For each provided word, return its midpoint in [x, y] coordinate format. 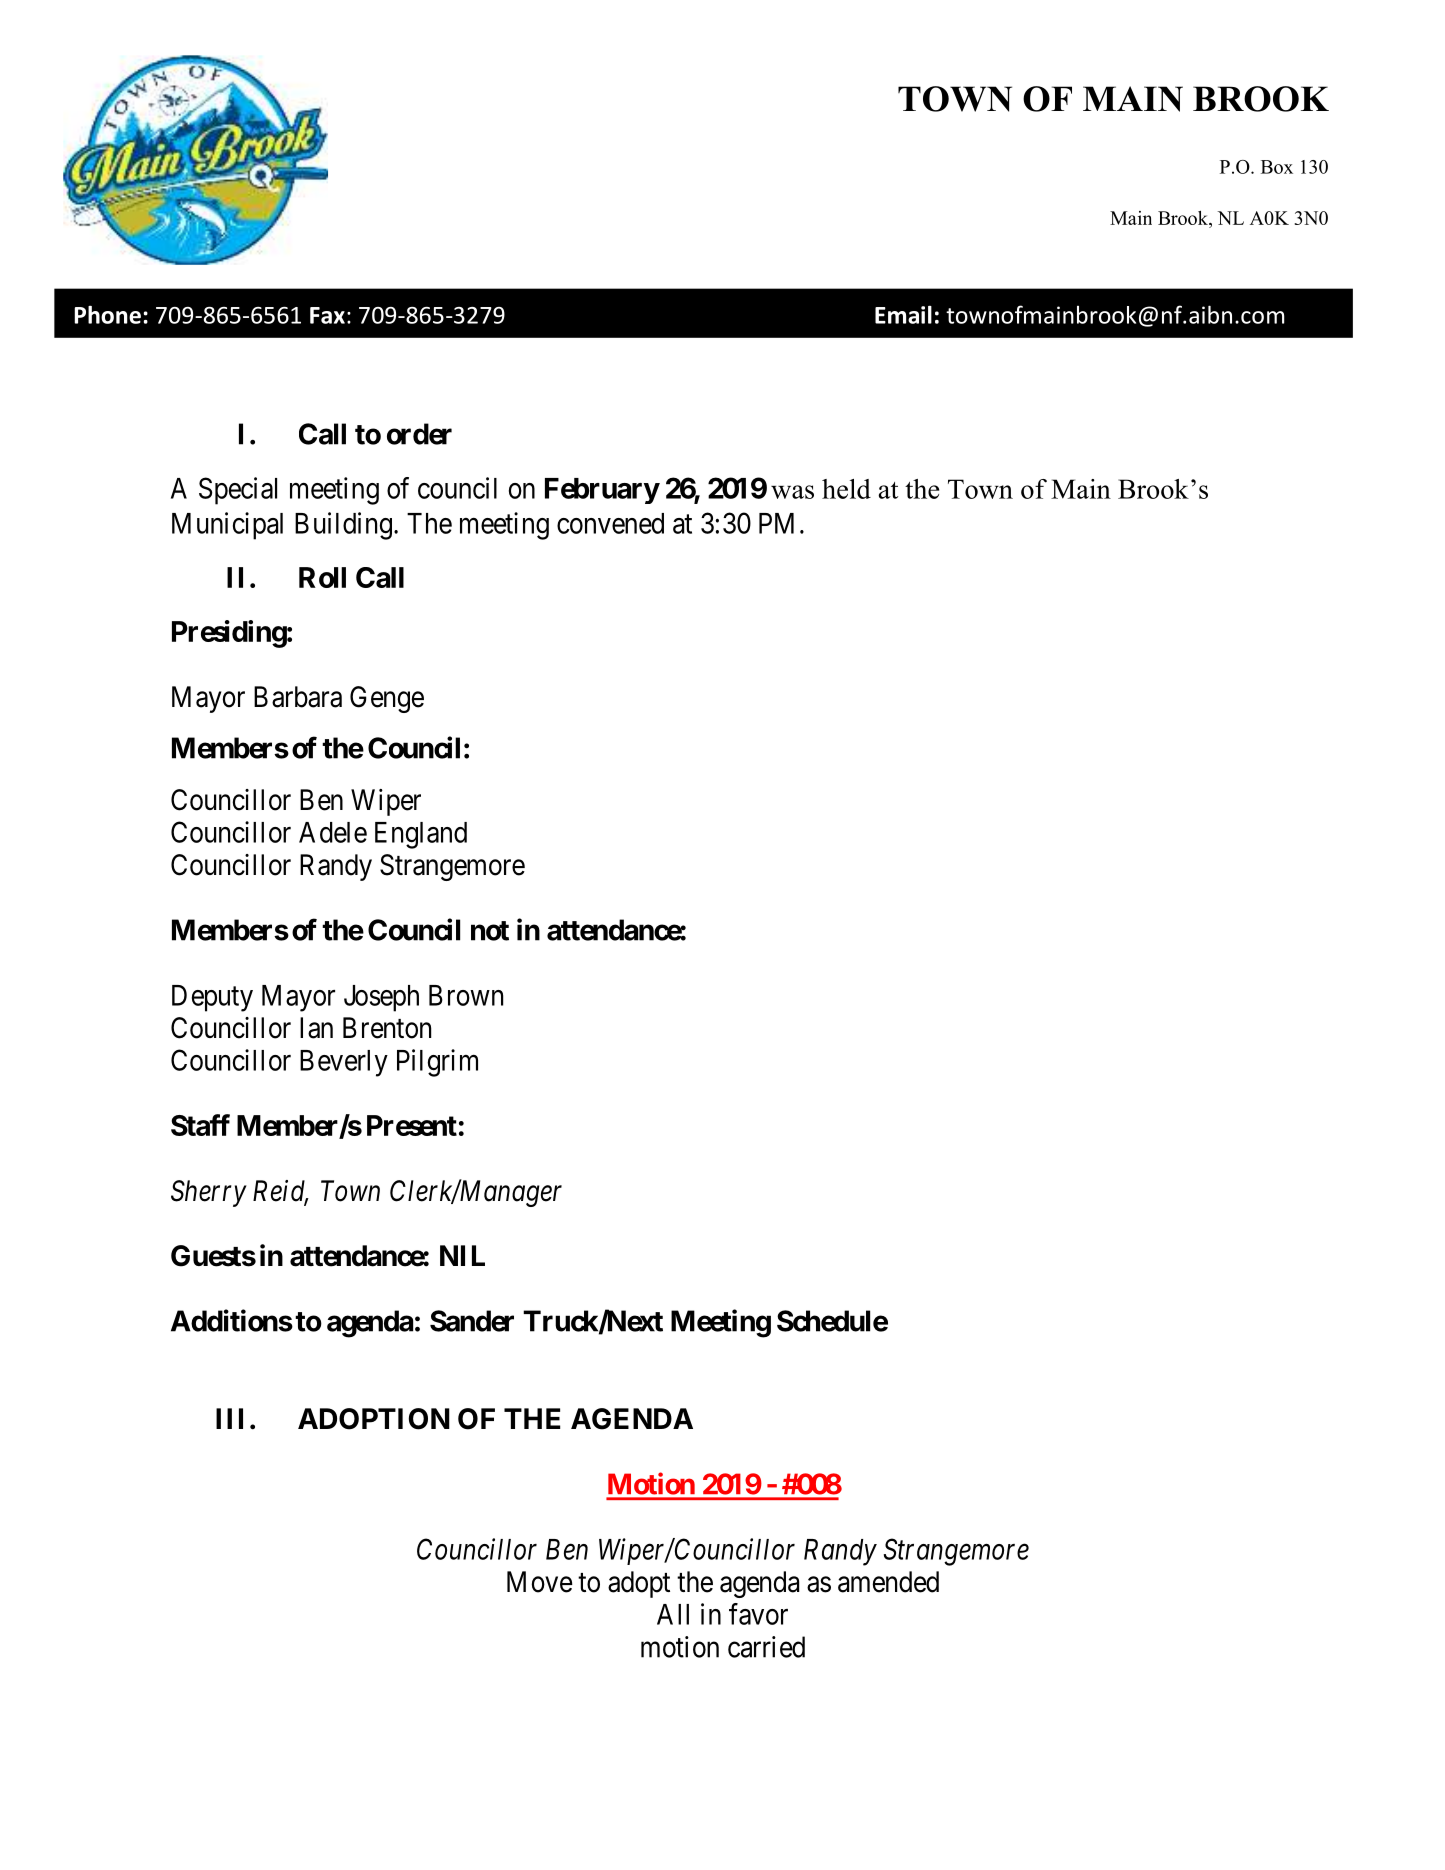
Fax [327, 315]
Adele [333, 832]
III [229, 1418]
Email [903, 314]
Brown [466, 995]
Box [1277, 167]
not [490, 931]
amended [888, 1582]
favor [758, 1614]
